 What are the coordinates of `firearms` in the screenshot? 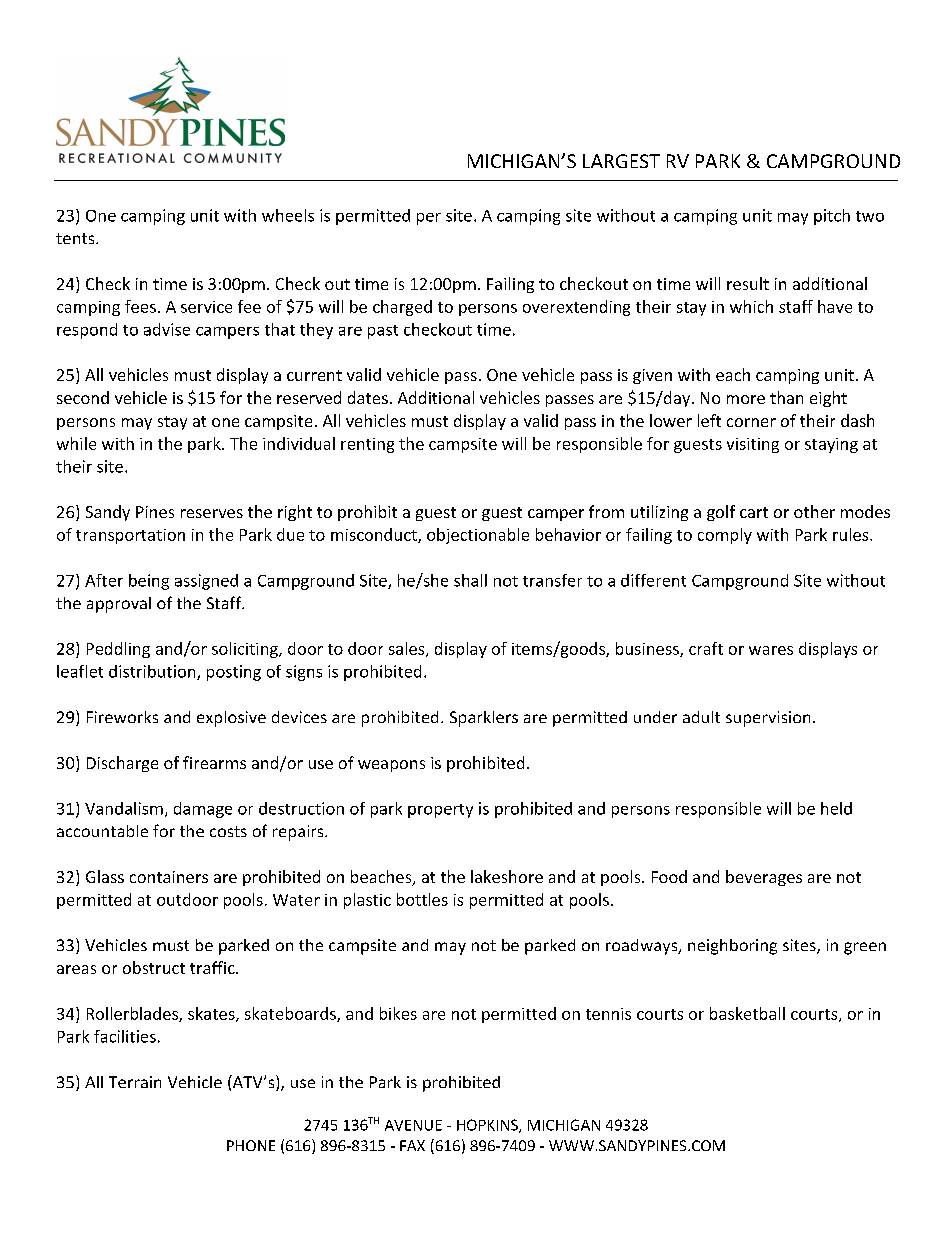 It's located at (214, 762).
